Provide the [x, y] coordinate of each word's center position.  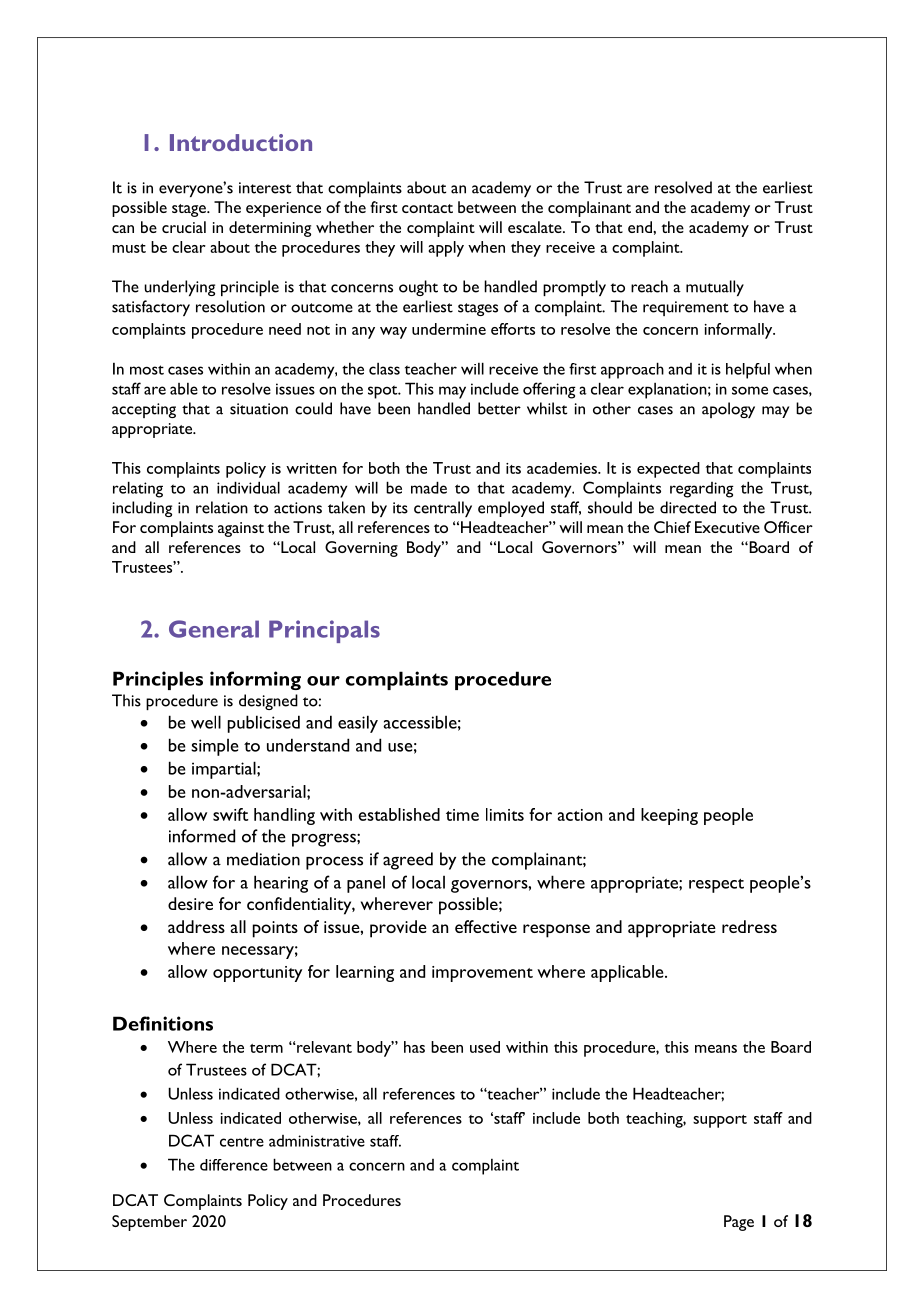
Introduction [241, 142]
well [206, 722]
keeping [669, 816]
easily [358, 724]
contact [427, 208]
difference [234, 1165]
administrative [317, 1141]
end [641, 227]
